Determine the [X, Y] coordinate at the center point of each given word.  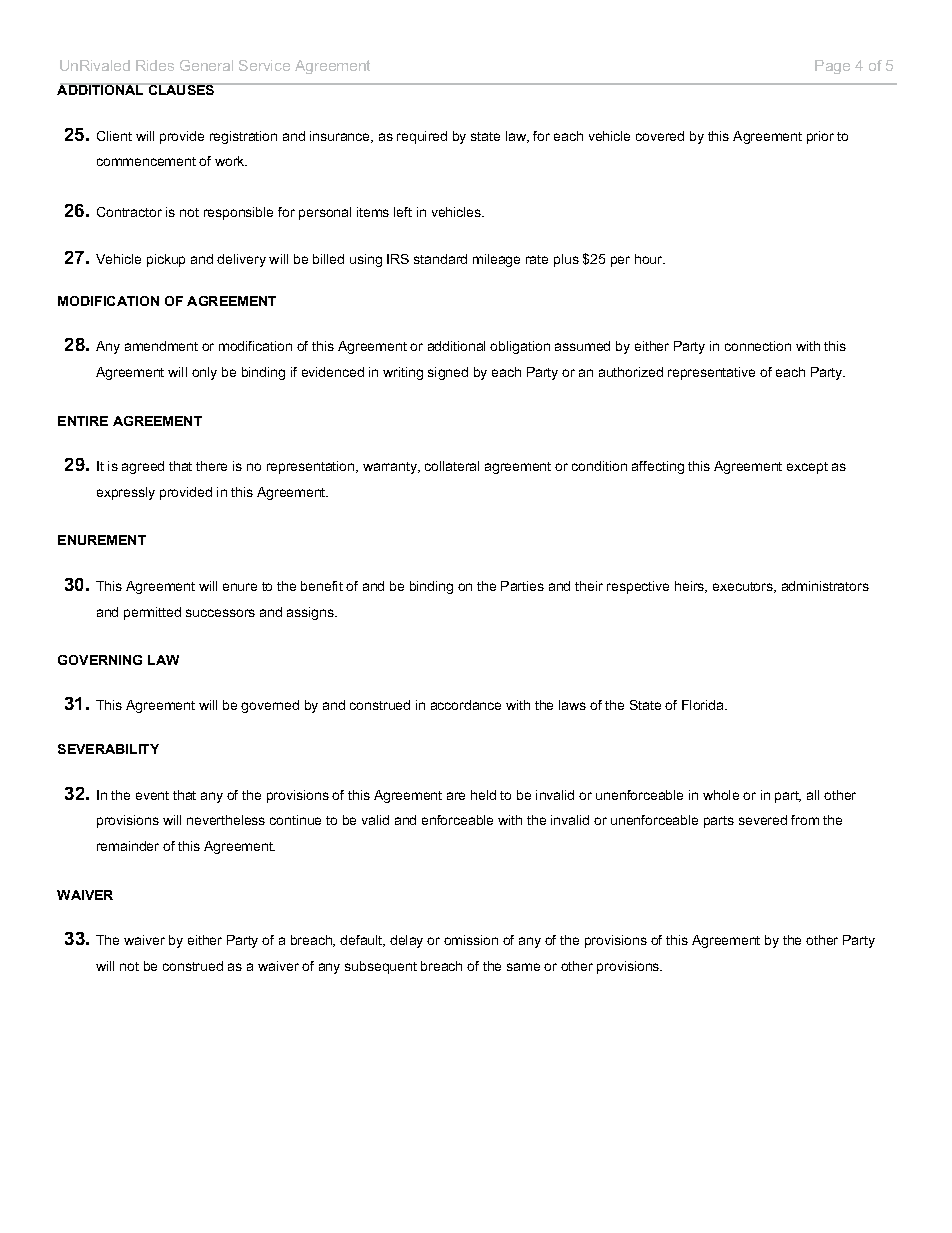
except [807, 468]
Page [832, 67]
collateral [452, 466]
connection [758, 346]
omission [471, 940]
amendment [161, 346]
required [422, 137]
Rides [155, 65]
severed [763, 820]
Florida [704, 705]
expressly [126, 493]
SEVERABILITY [108, 749]
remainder [128, 846]
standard [440, 259]
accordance [466, 705]
